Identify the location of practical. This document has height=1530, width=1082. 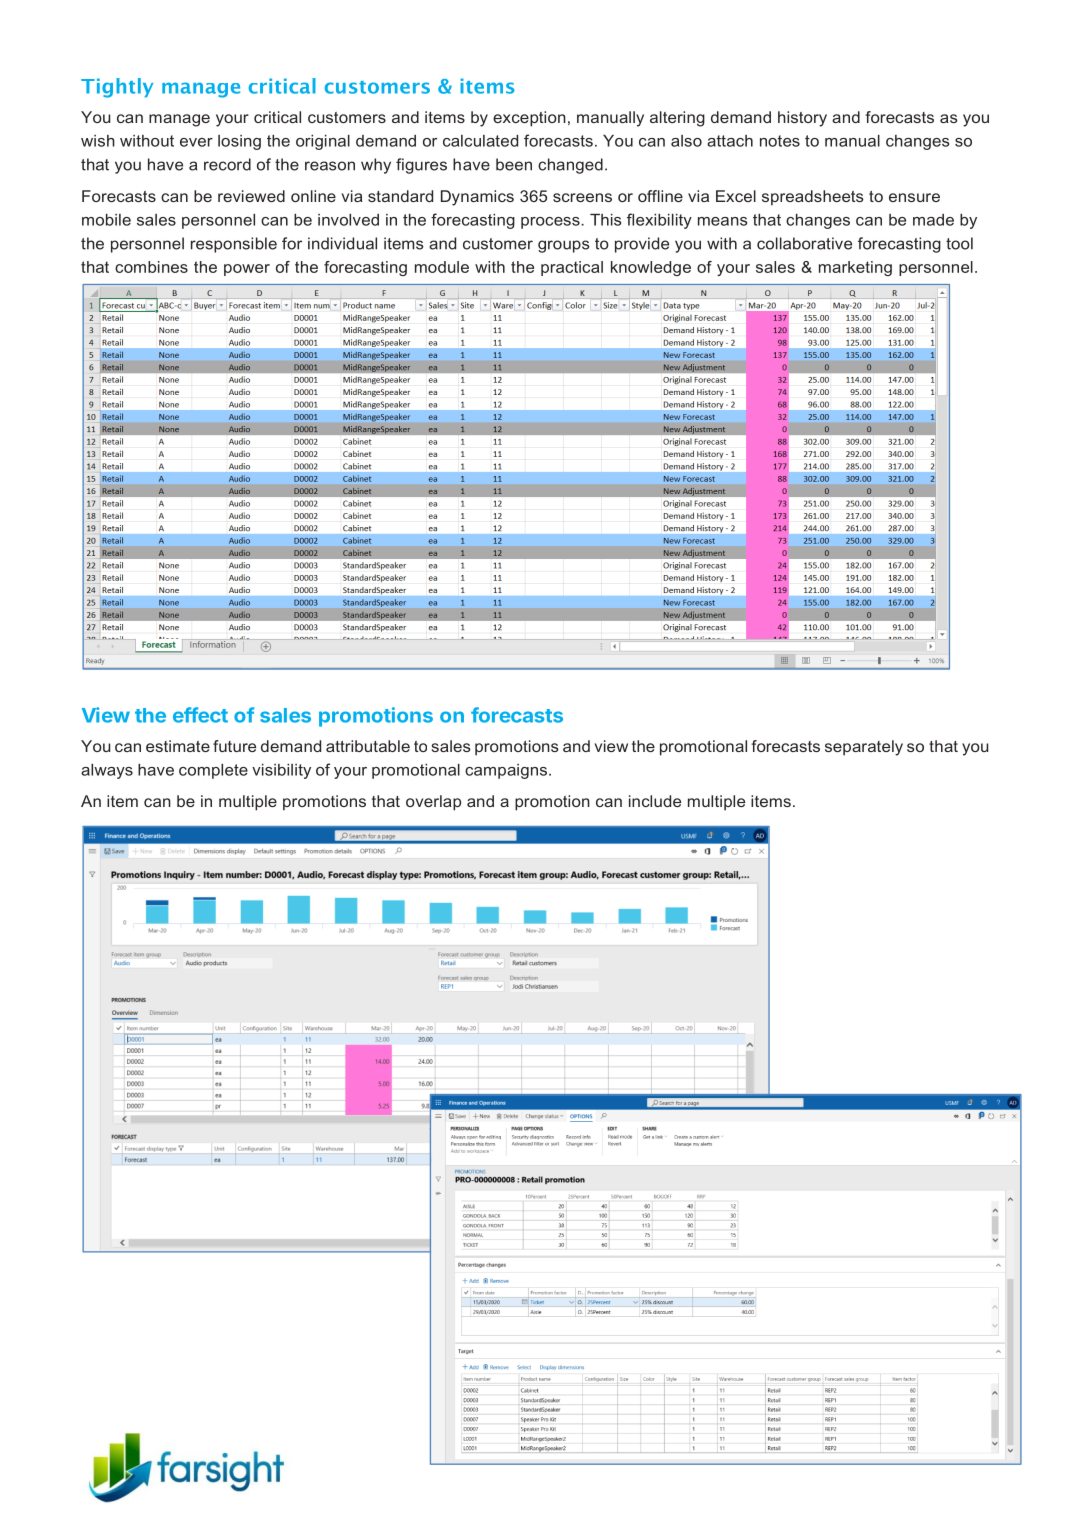
(572, 268).
